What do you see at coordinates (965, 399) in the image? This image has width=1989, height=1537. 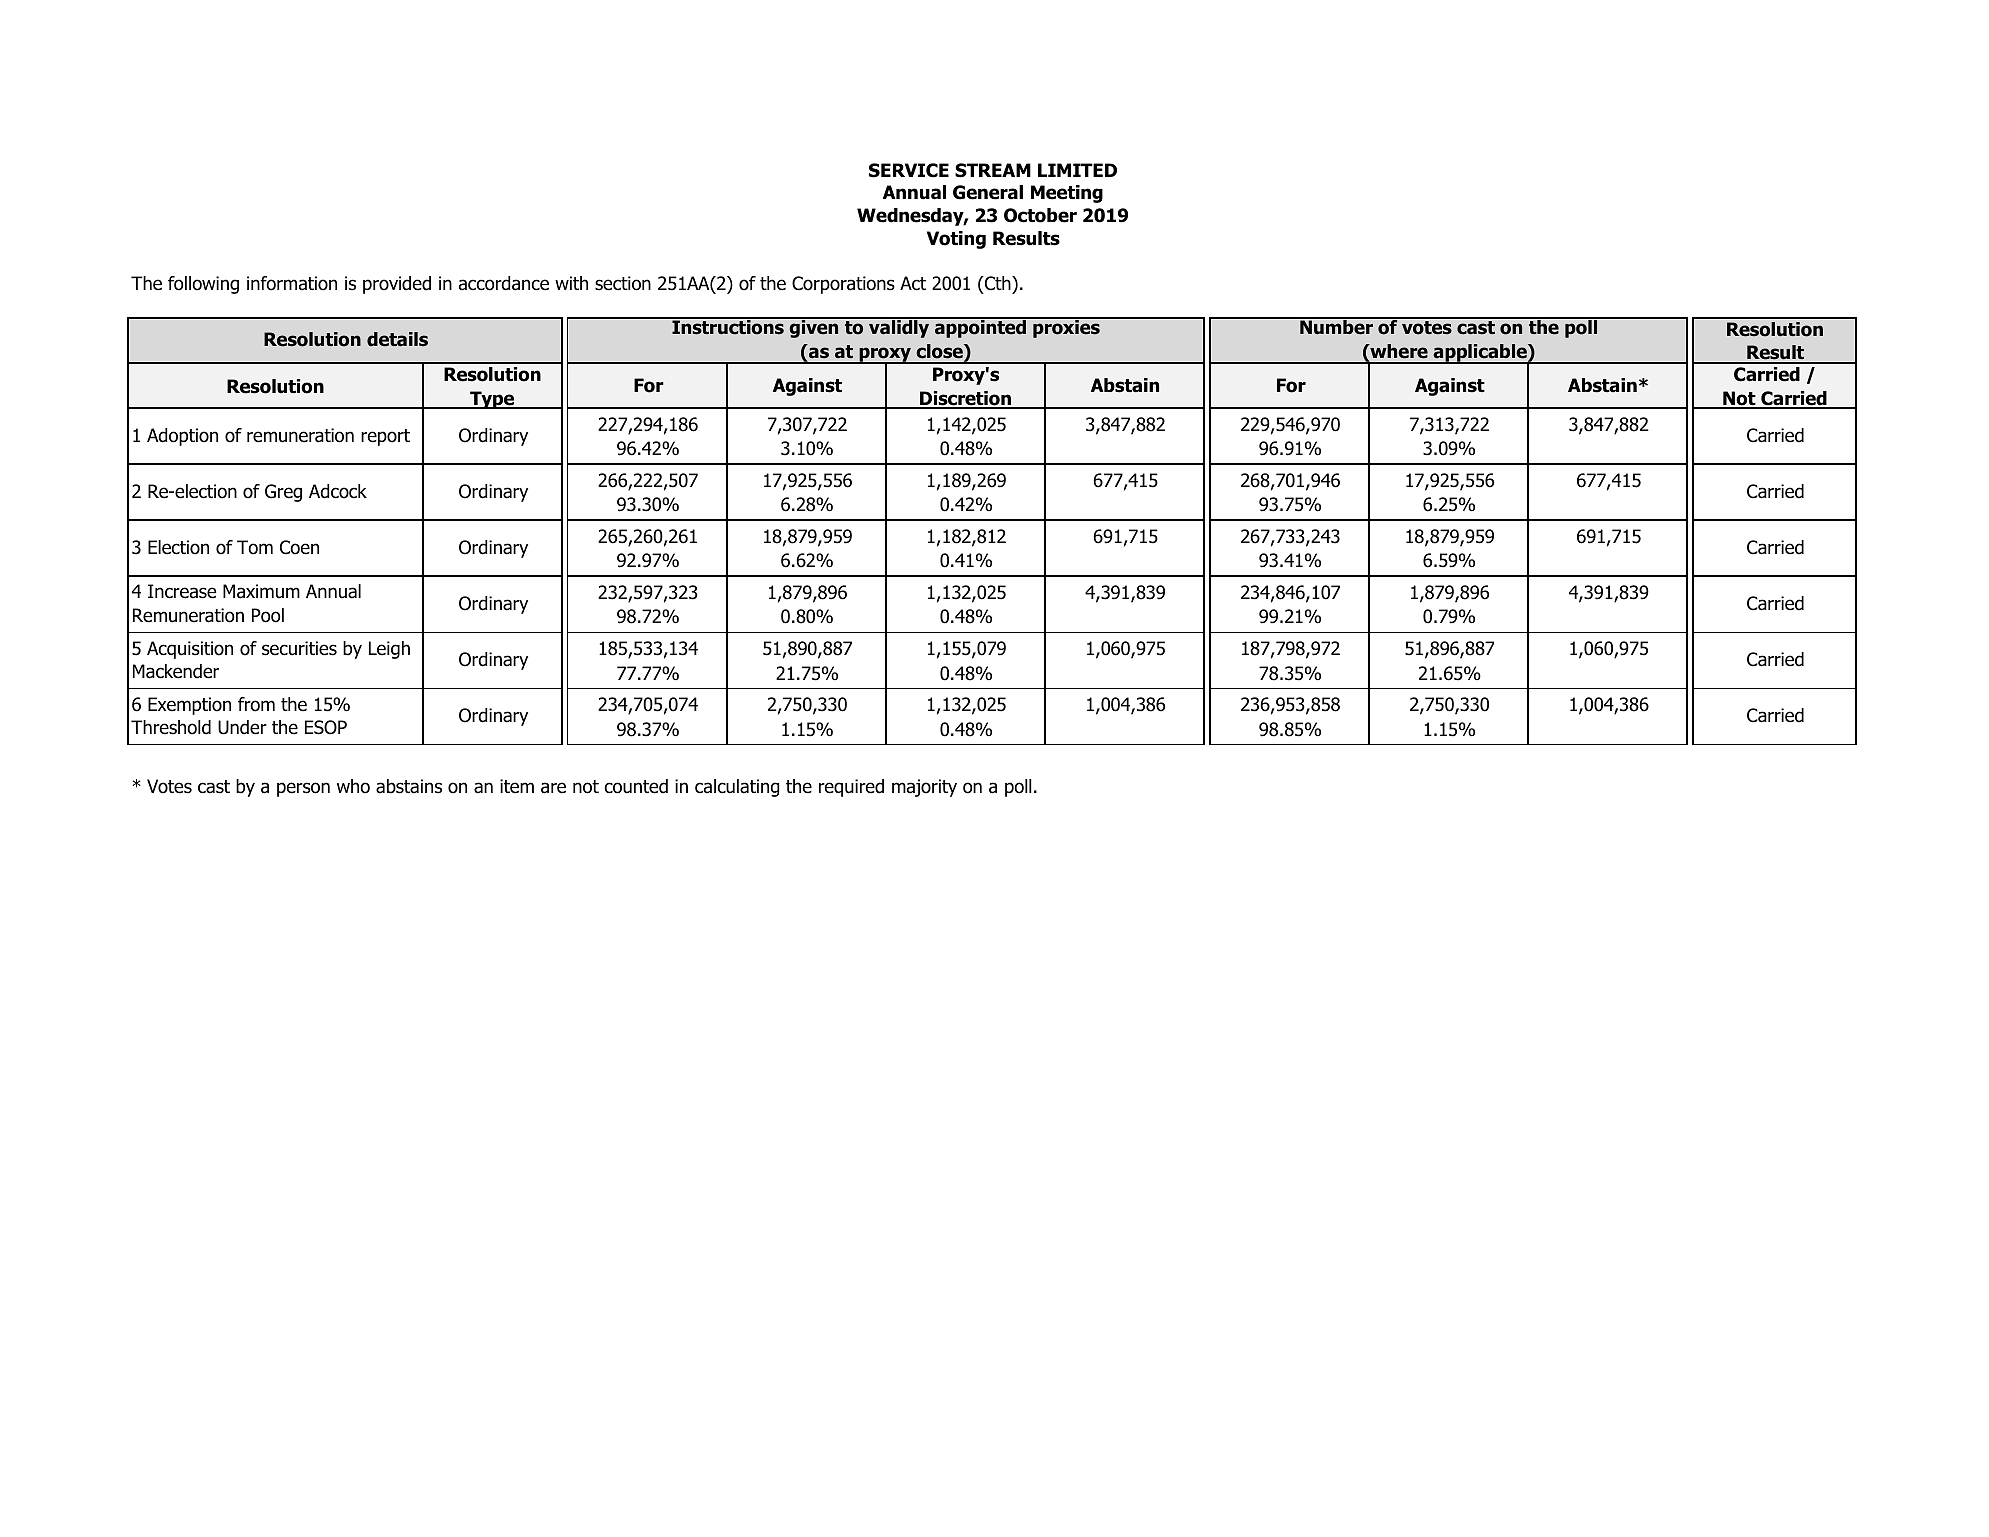 I see `Discretion` at bounding box center [965, 399].
